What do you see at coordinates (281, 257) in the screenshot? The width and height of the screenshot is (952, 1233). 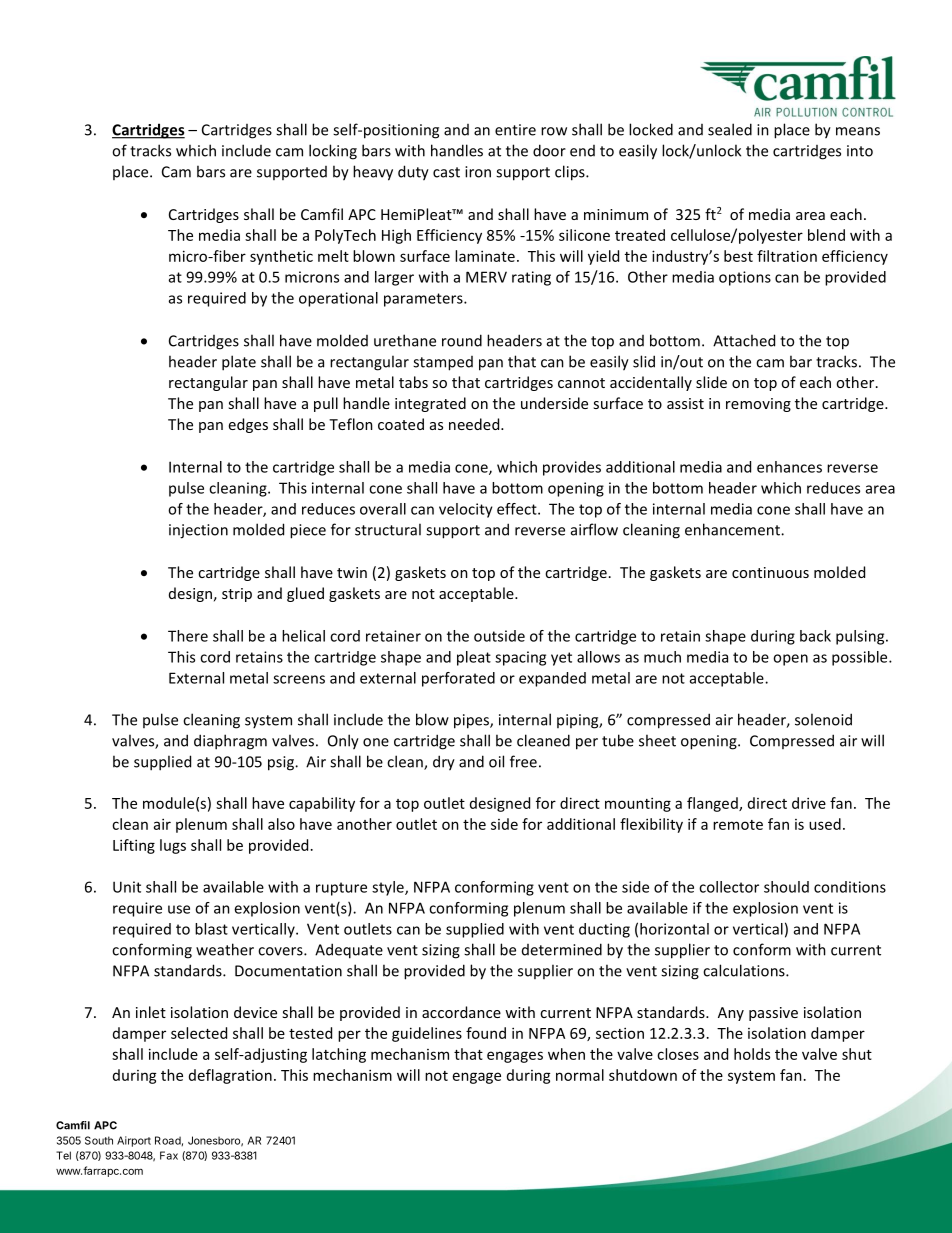 I see `synthetic` at bounding box center [281, 257].
